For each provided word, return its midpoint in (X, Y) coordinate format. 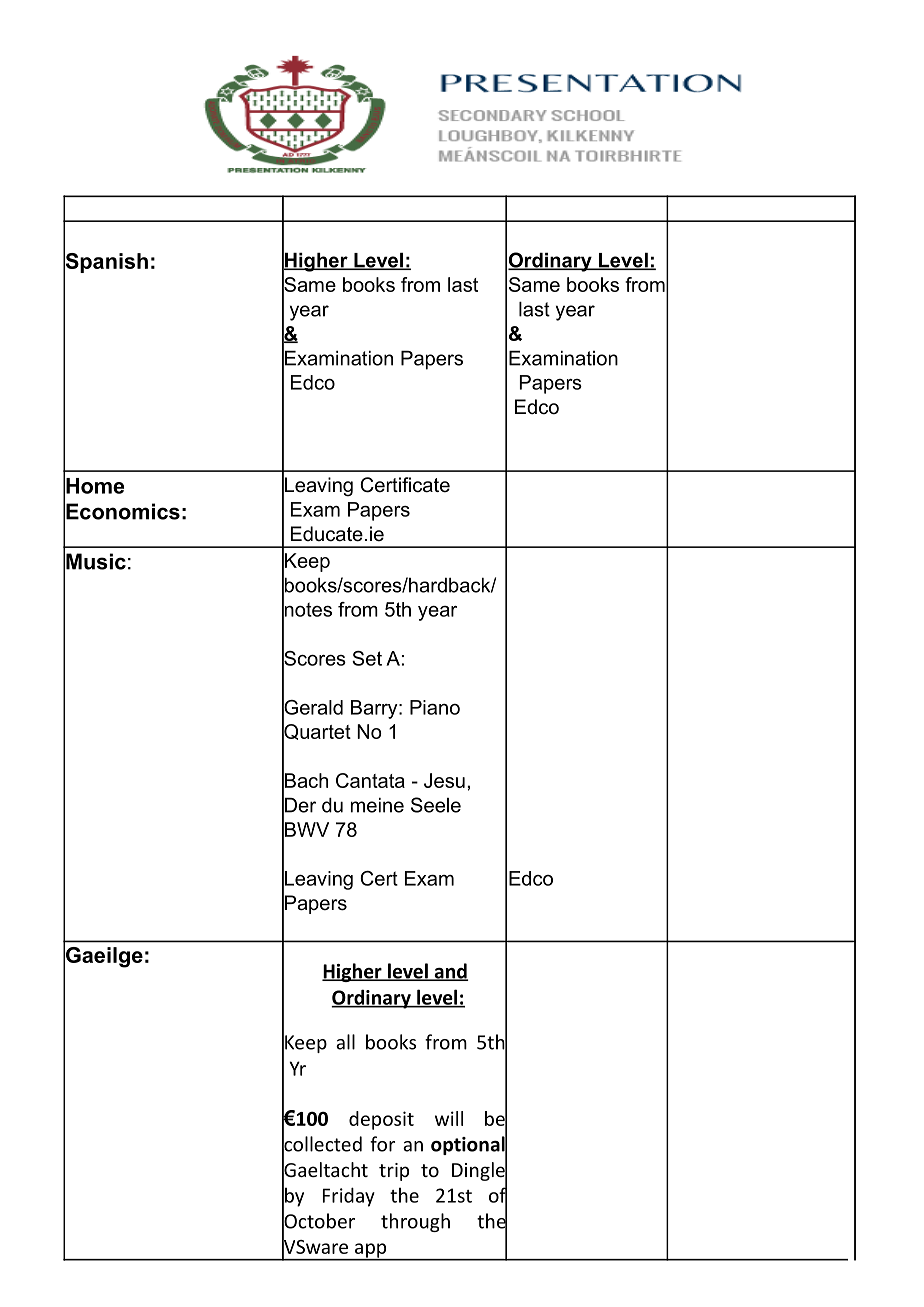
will (449, 1118)
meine (377, 805)
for (382, 1144)
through (415, 1222)
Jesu (444, 780)
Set (367, 658)
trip (394, 1172)
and (450, 972)
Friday (349, 1197)
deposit (381, 1120)
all (345, 1042)
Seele (436, 805)
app (371, 1251)
